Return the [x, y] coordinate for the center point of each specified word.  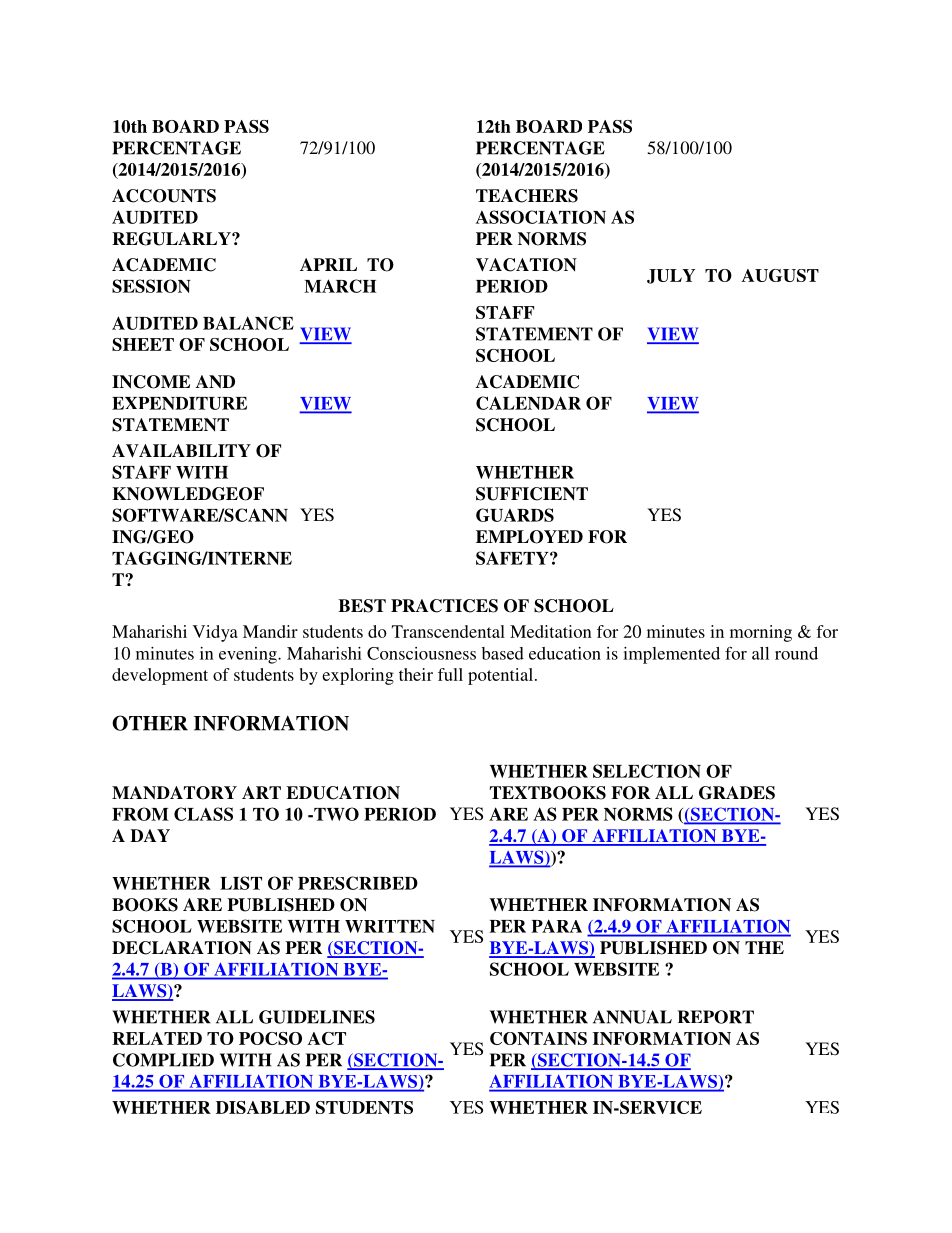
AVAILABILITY [181, 451]
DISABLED [263, 1107]
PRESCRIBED [358, 883]
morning [761, 633]
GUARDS [515, 515]
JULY [671, 276]
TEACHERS [527, 196]
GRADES [737, 793]
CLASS [203, 814]
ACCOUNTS [164, 196]
